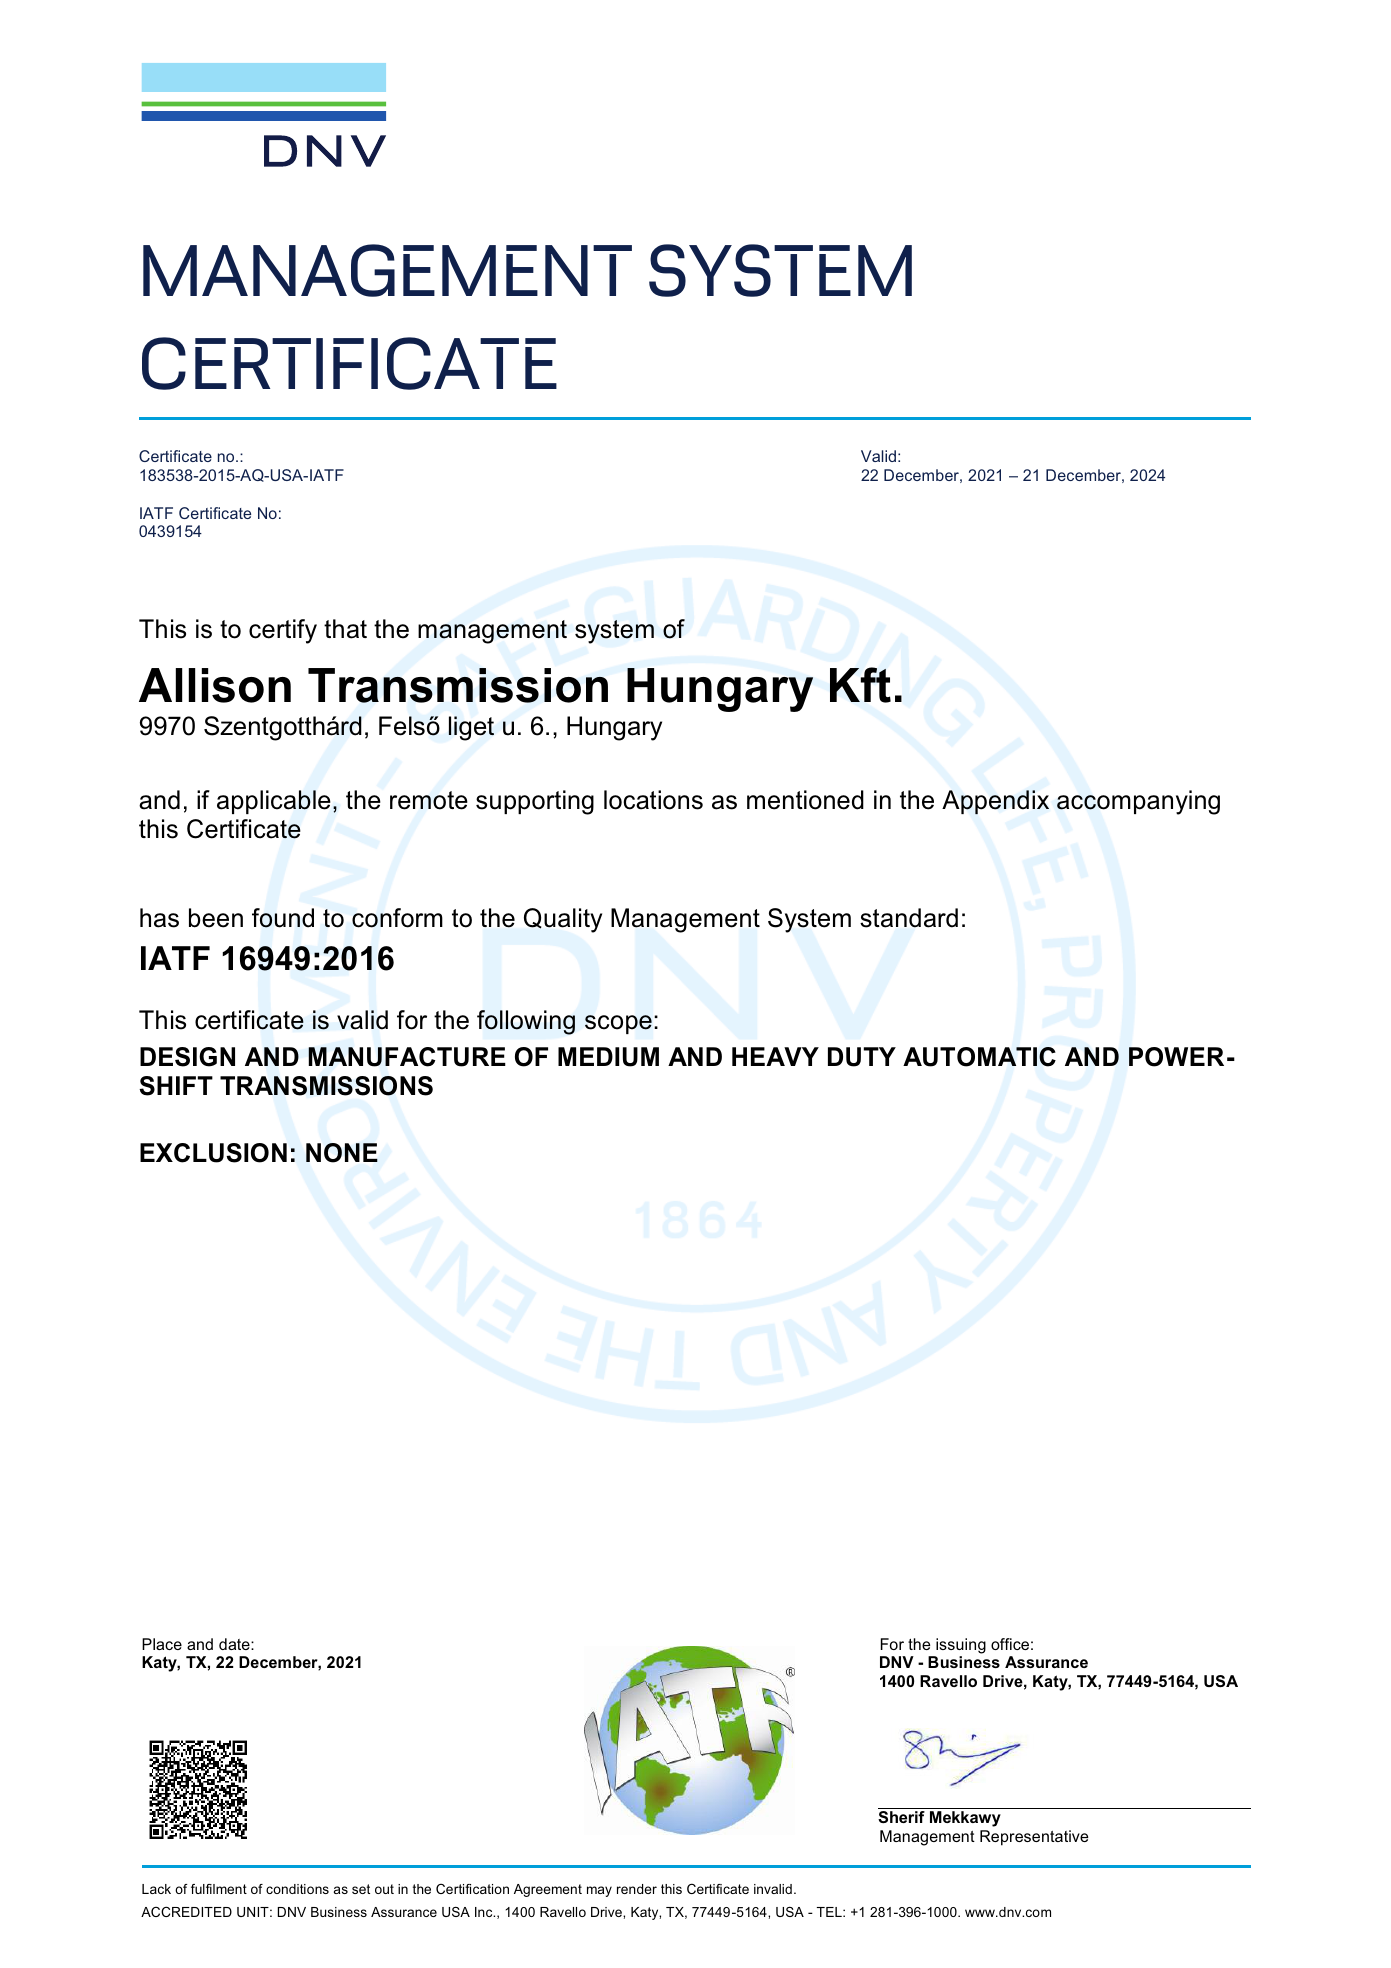 Image resolution: width=1391 pixels, height=1968 pixels. Describe the element at coordinates (995, 802) in the screenshot. I see `Appendix` at that location.
